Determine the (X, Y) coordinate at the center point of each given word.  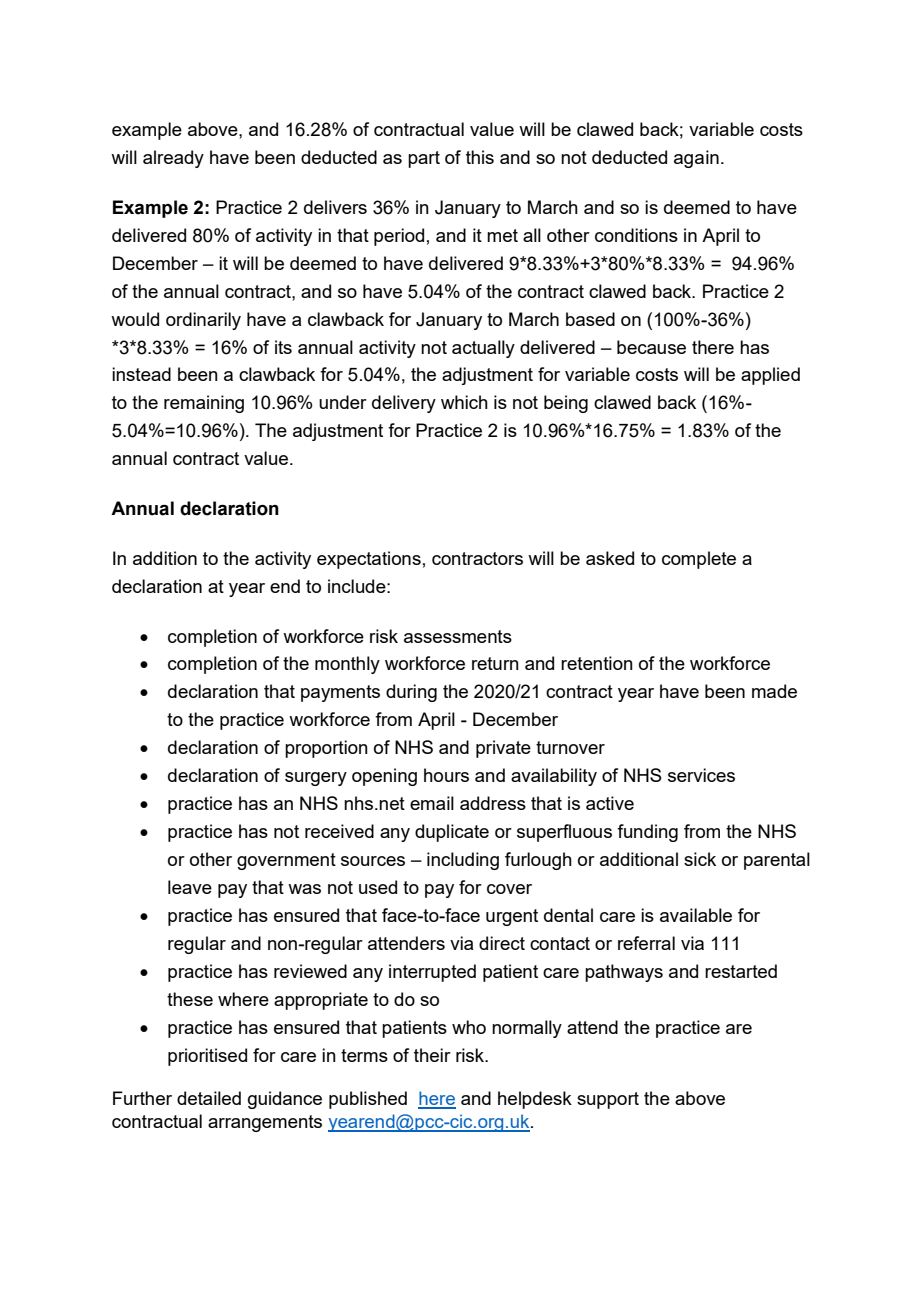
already (173, 159)
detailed (209, 1098)
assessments (458, 636)
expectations (369, 560)
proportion (326, 749)
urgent (512, 917)
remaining (204, 404)
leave (190, 887)
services (701, 775)
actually (483, 349)
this (480, 157)
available (696, 915)
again (696, 159)
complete (699, 560)
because (651, 347)
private (503, 749)
